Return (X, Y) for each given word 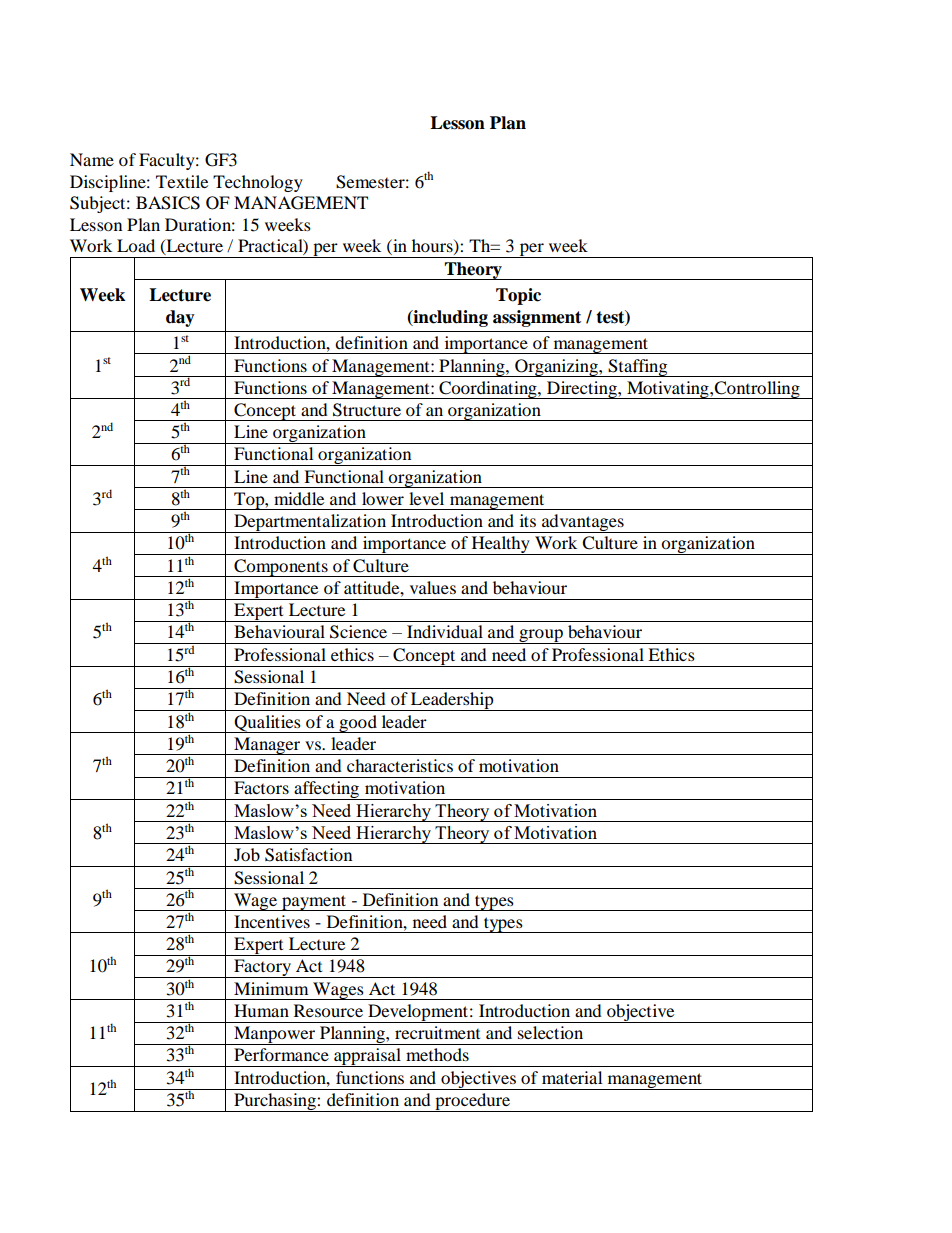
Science (358, 632)
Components (281, 568)
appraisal (367, 1057)
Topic (518, 296)
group (541, 636)
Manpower (275, 1035)
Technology (258, 183)
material (572, 1077)
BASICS (168, 203)
